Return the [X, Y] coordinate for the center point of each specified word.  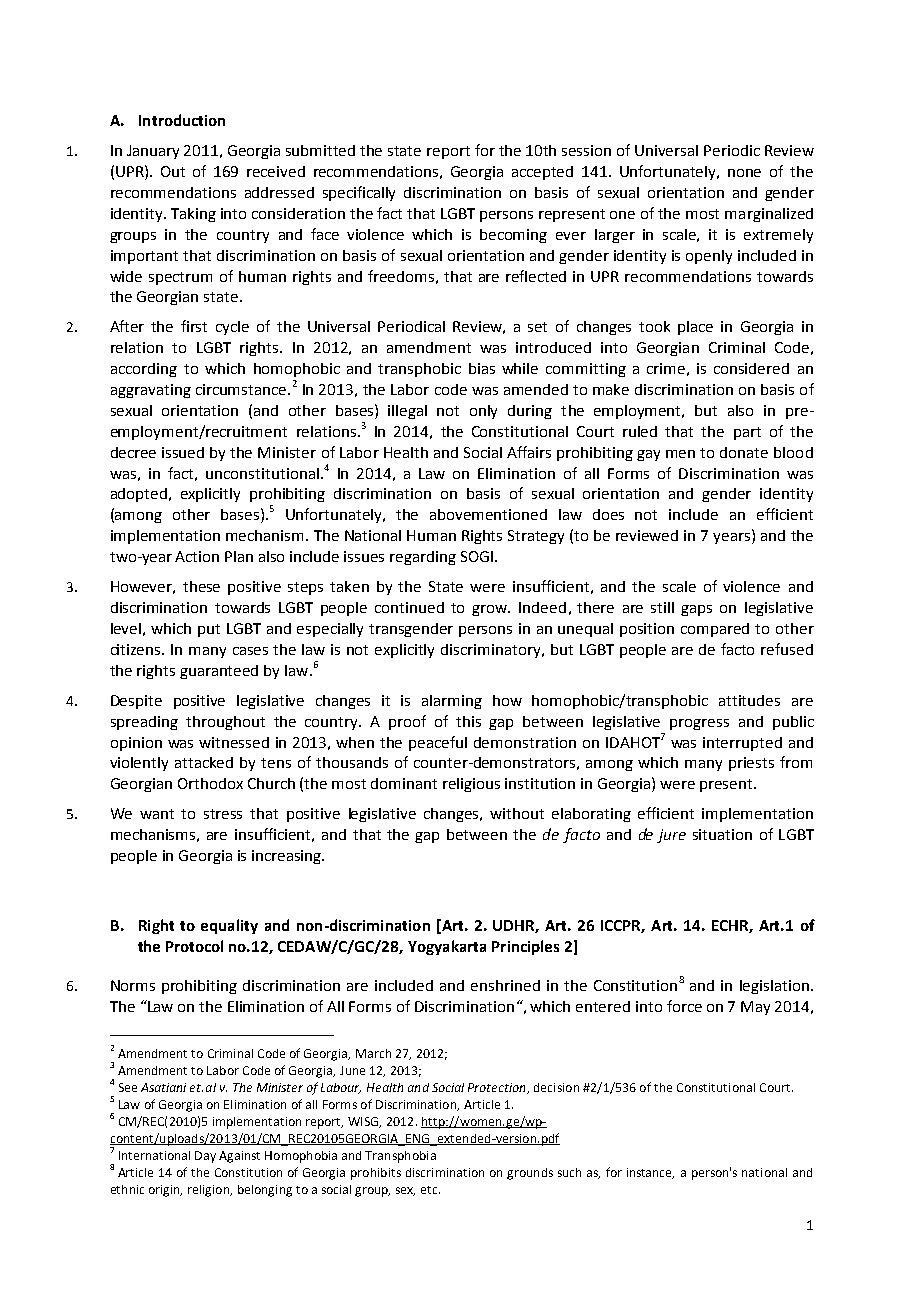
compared [715, 630]
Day [205, 1157]
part [747, 433]
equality [229, 926]
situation [722, 834]
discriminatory [492, 651]
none [744, 173]
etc [430, 1190]
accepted [542, 173]
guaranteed [219, 672]
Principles [525, 947]
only [483, 412]
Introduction [182, 120]
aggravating [151, 391]
